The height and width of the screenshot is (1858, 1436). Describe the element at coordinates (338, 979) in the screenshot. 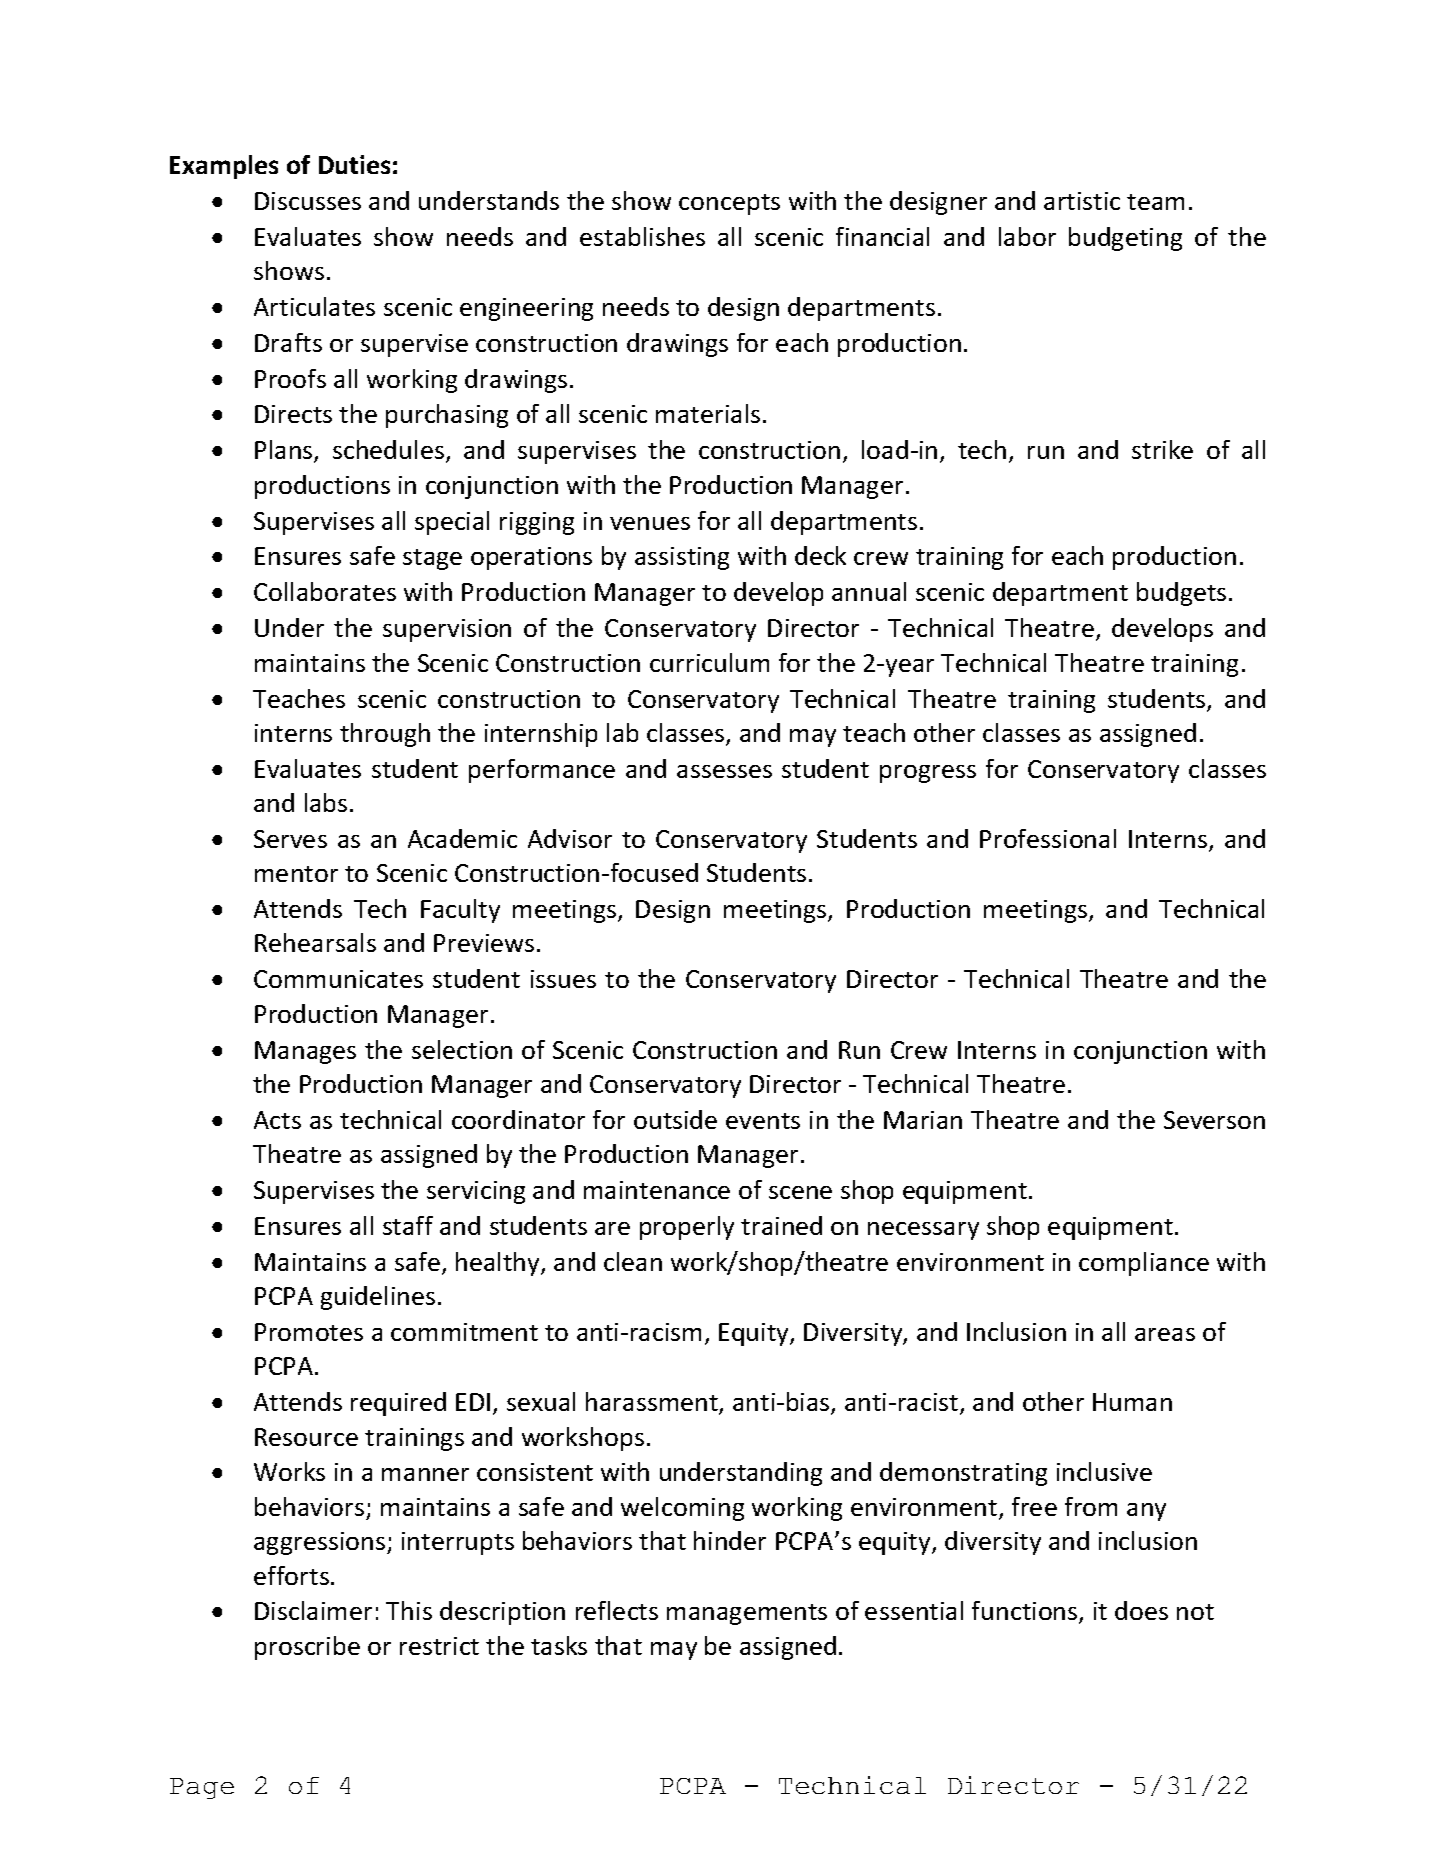

I see `Communicates` at that location.
